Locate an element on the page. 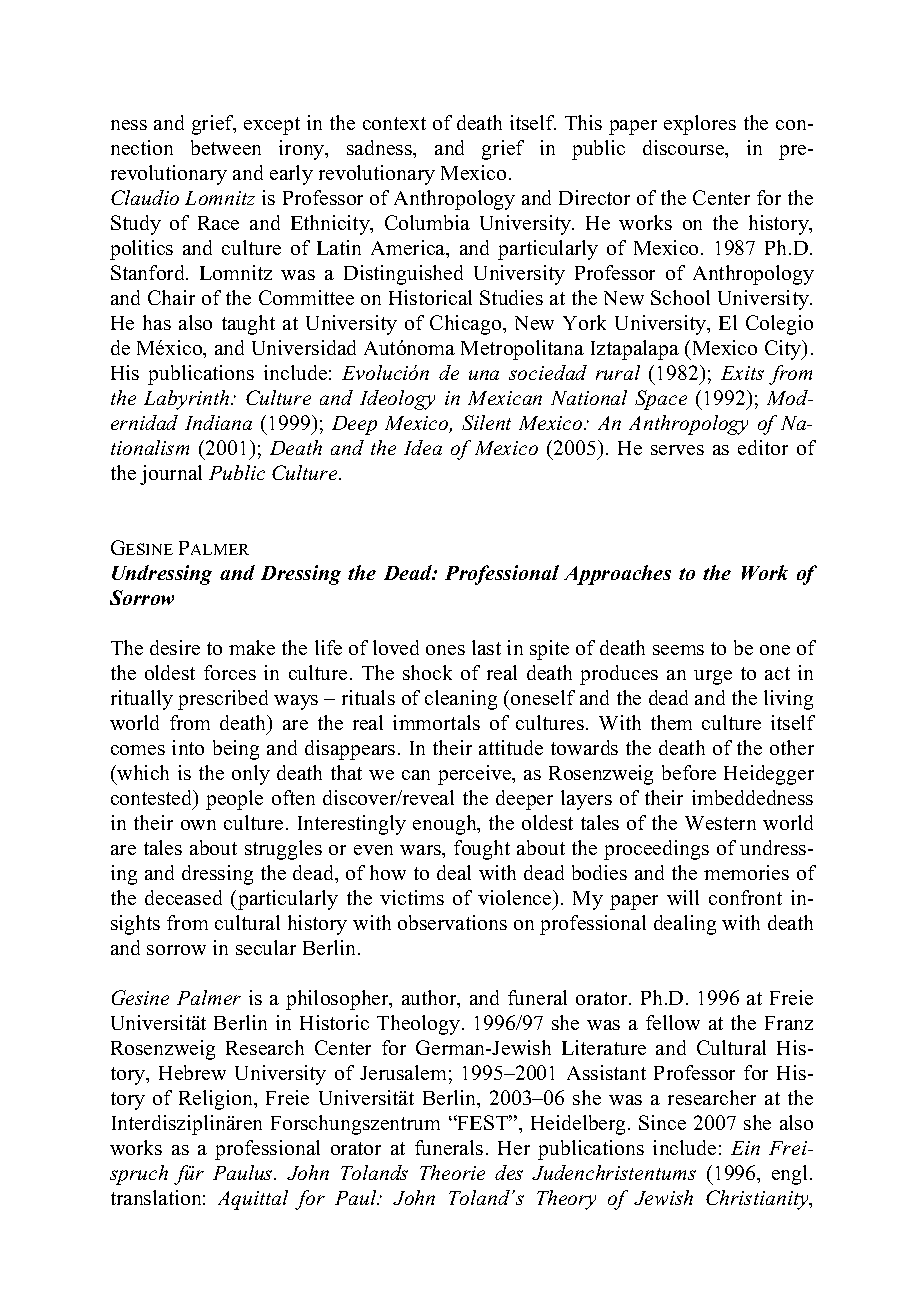 The height and width of the image is (1308, 924). urge is located at coordinates (713, 677).
